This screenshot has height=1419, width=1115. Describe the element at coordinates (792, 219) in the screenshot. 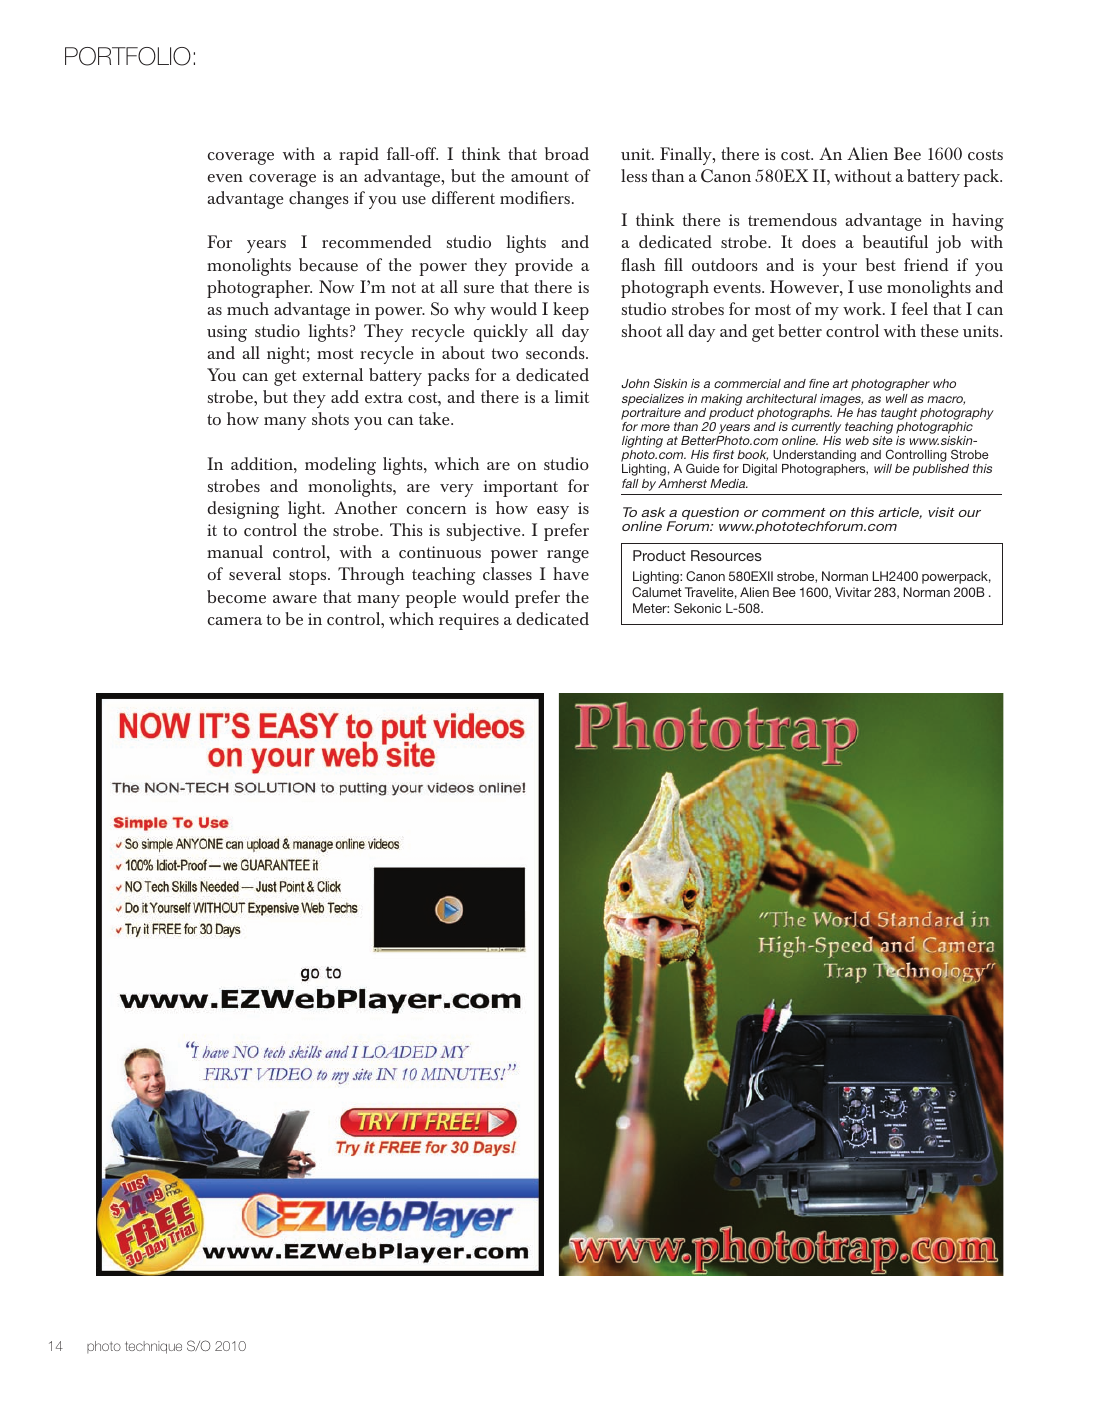

I see `tremendous` at that location.
